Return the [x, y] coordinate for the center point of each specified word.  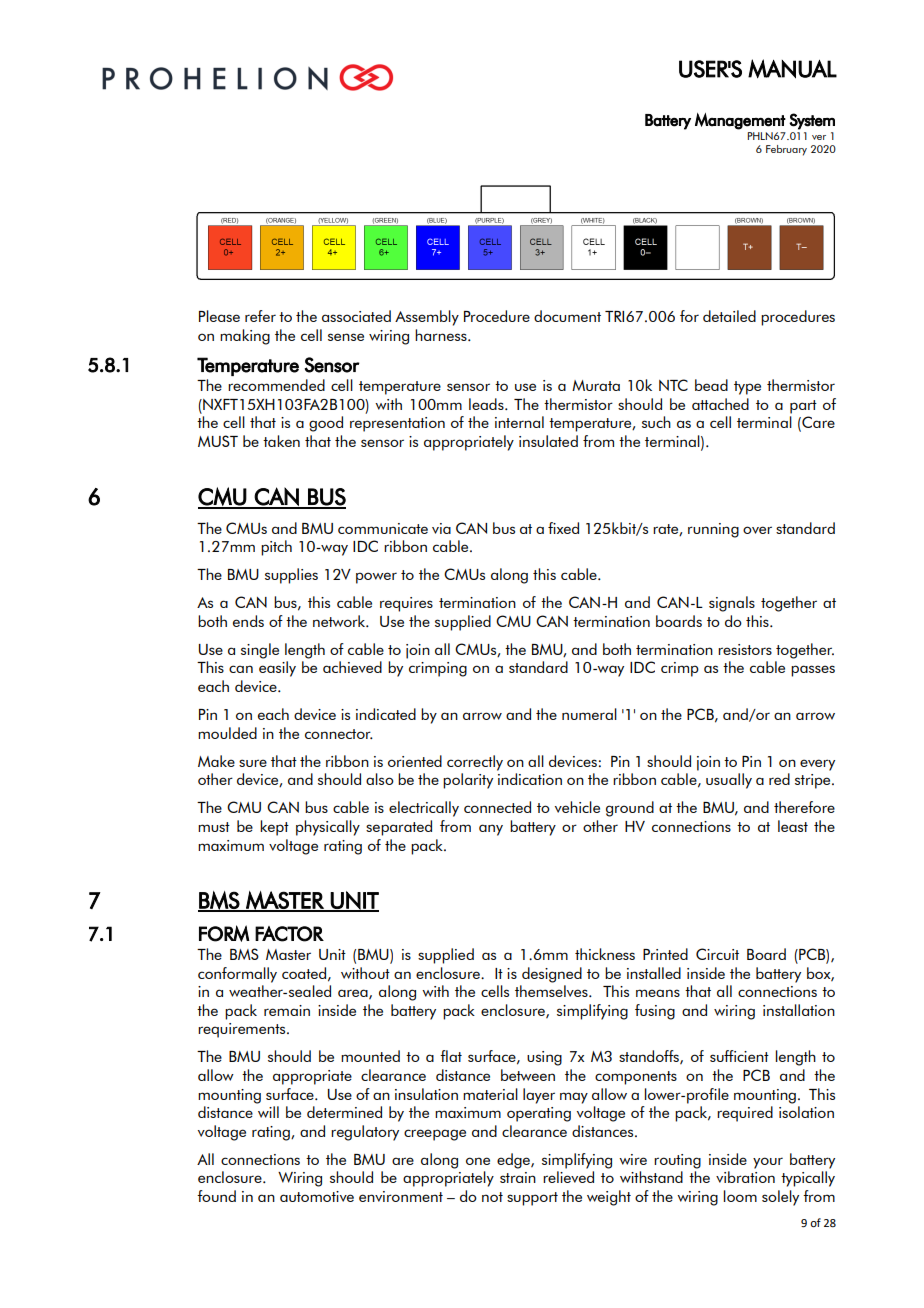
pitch [276, 548]
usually [729, 781]
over [757, 530]
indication [530, 779]
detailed [729, 316]
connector [339, 734]
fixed [563, 528]
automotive [317, 1196]
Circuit [717, 954]
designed [552, 975]
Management [740, 121]
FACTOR [289, 934]
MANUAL [792, 69]
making [245, 337]
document [567, 316]
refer [260, 316]
